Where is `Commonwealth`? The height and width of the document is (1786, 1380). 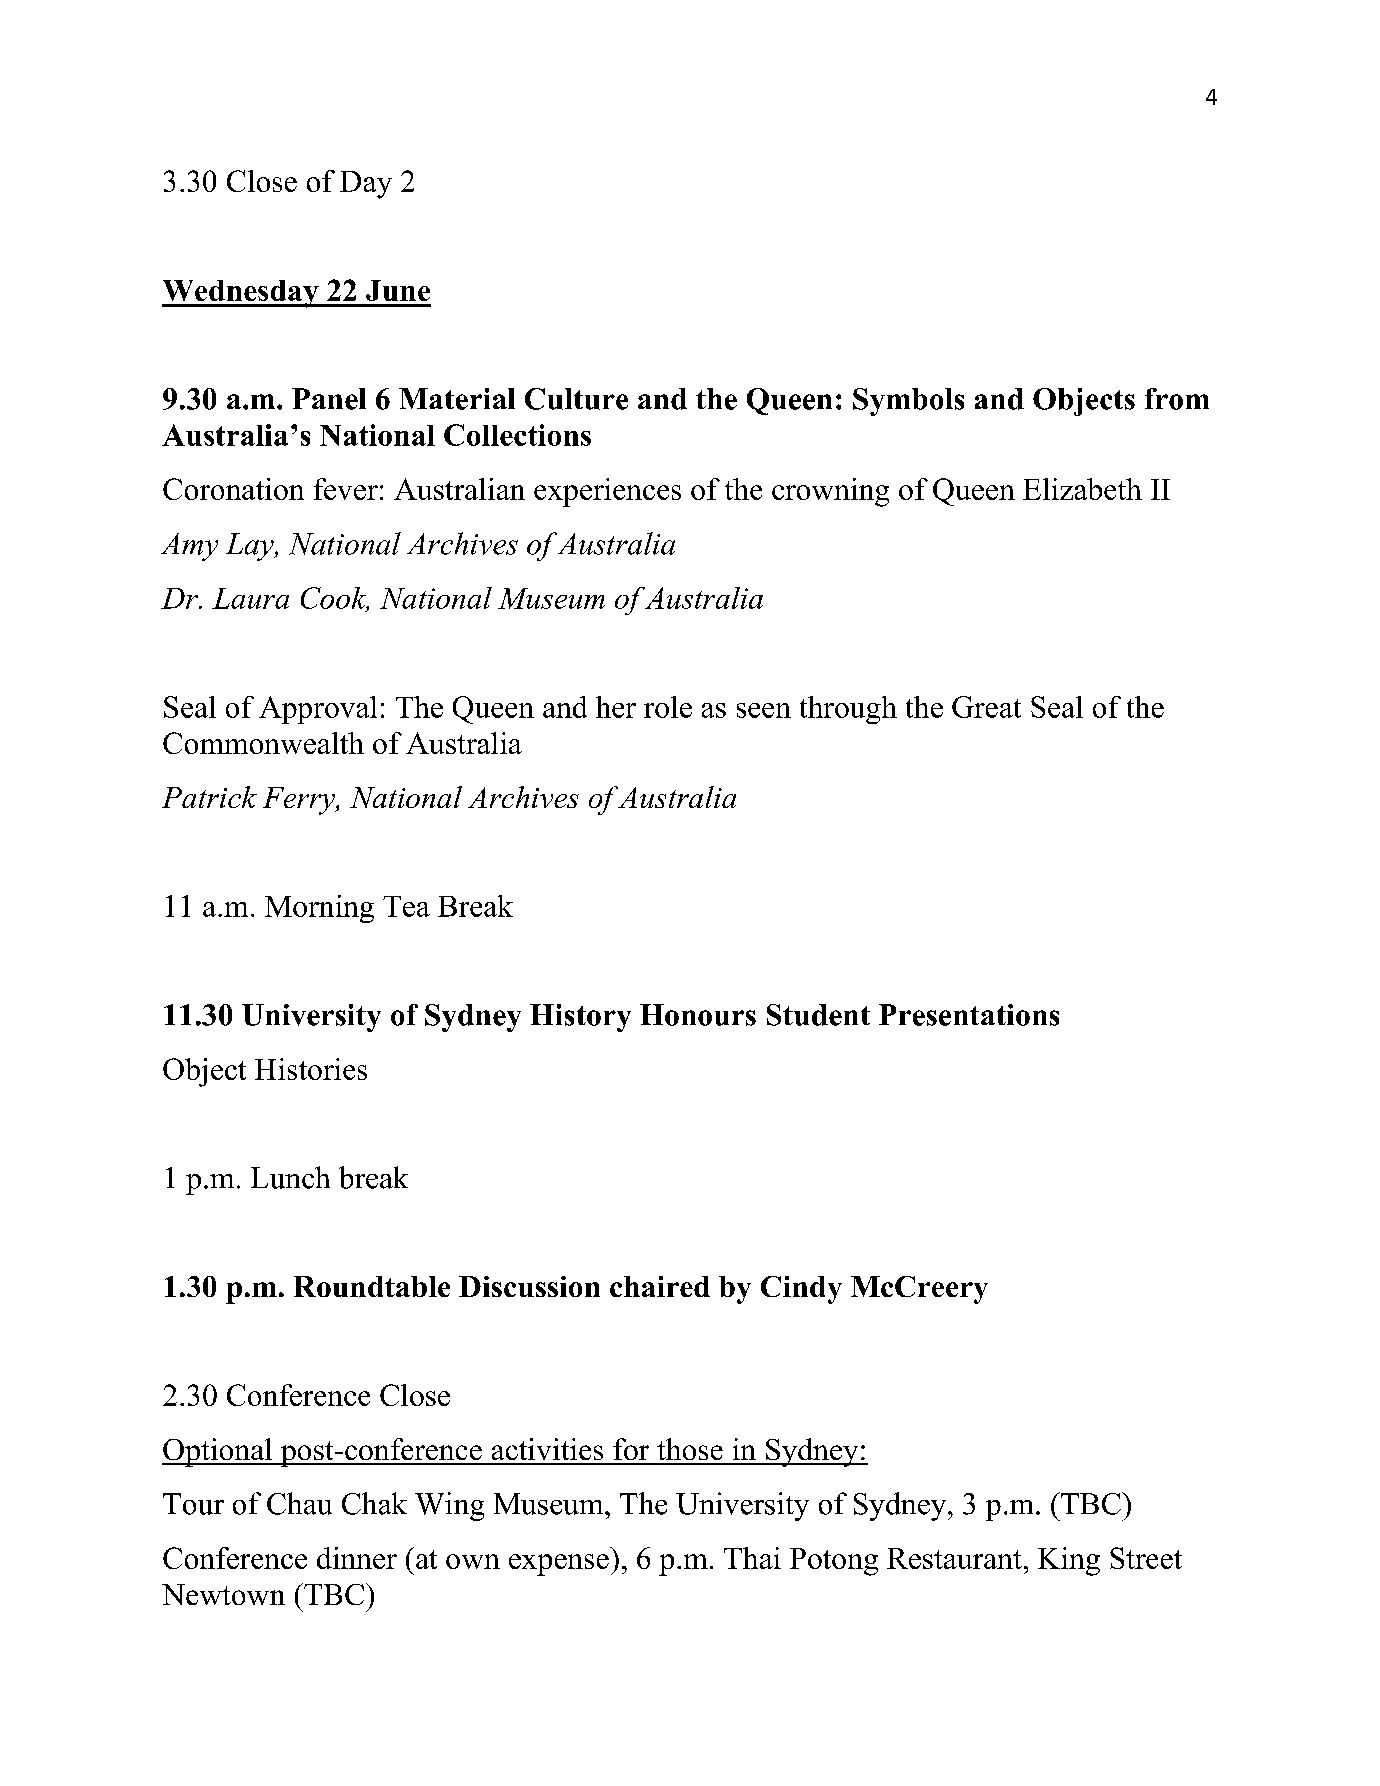 Commonwealth is located at coordinates (263, 743).
